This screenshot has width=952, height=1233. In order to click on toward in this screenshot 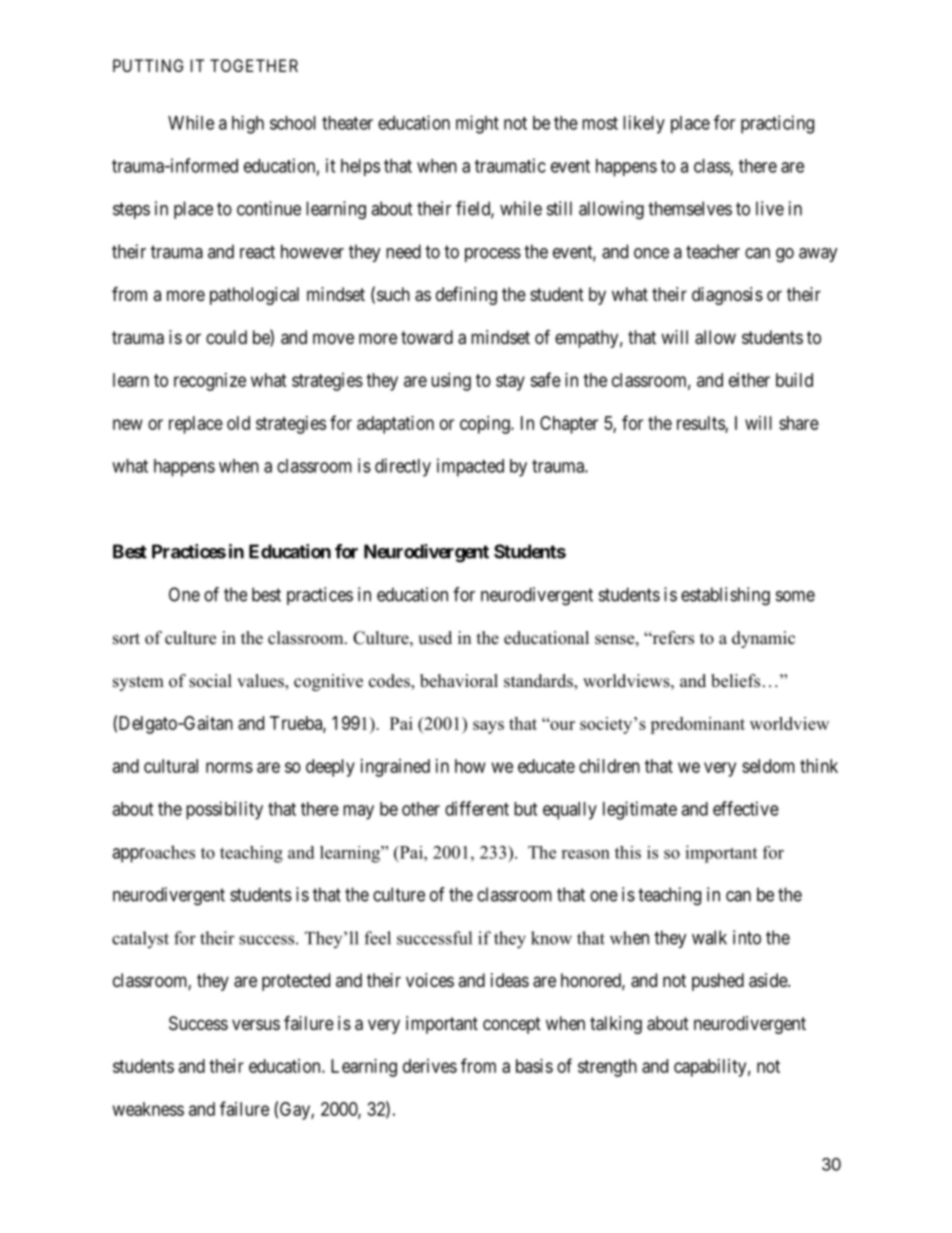, I will do `click(427, 337)`.
